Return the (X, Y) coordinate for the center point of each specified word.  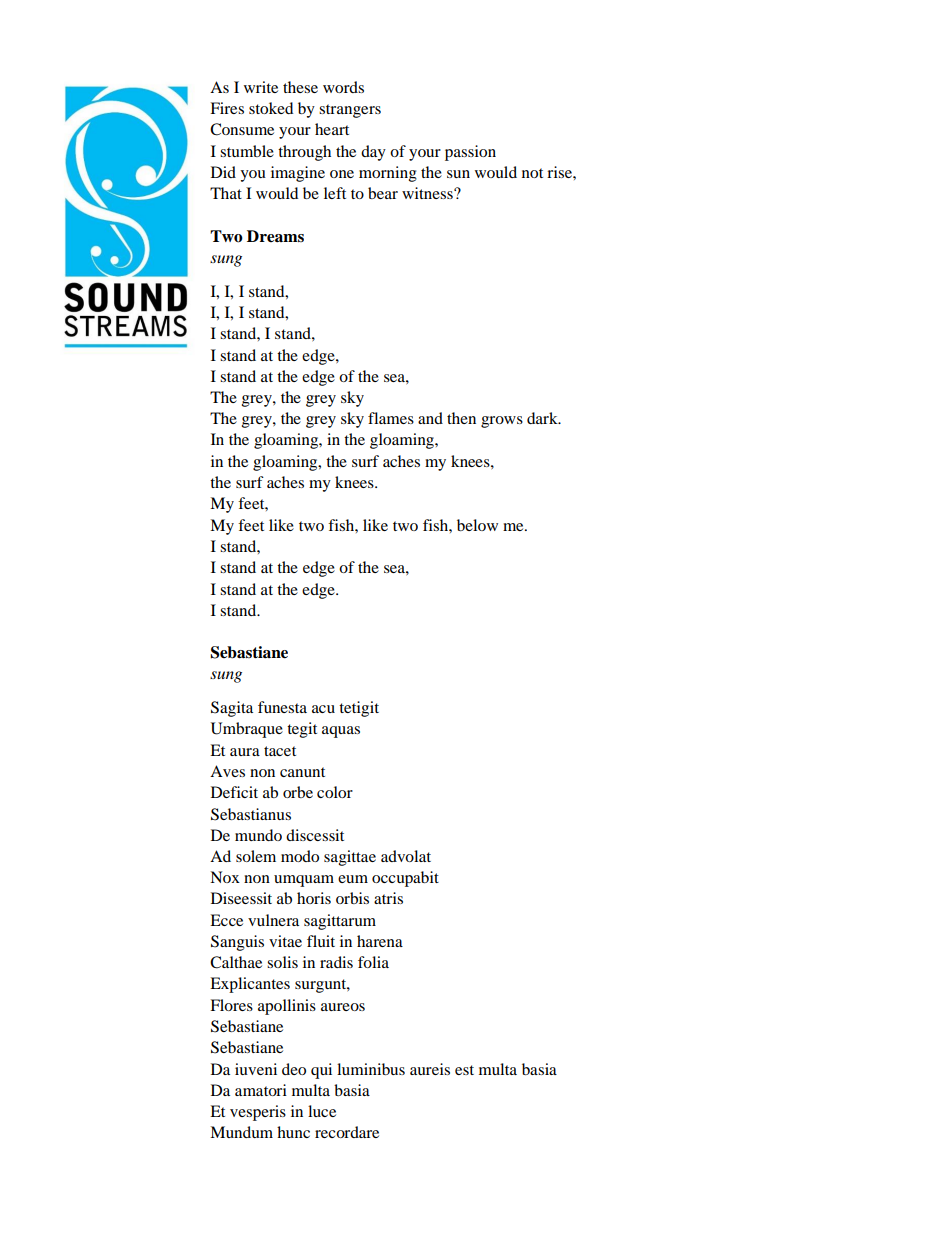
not (532, 173)
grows (502, 422)
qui (321, 1071)
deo (294, 1069)
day (373, 153)
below (477, 525)
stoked (271, 108)
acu (323, 709)
